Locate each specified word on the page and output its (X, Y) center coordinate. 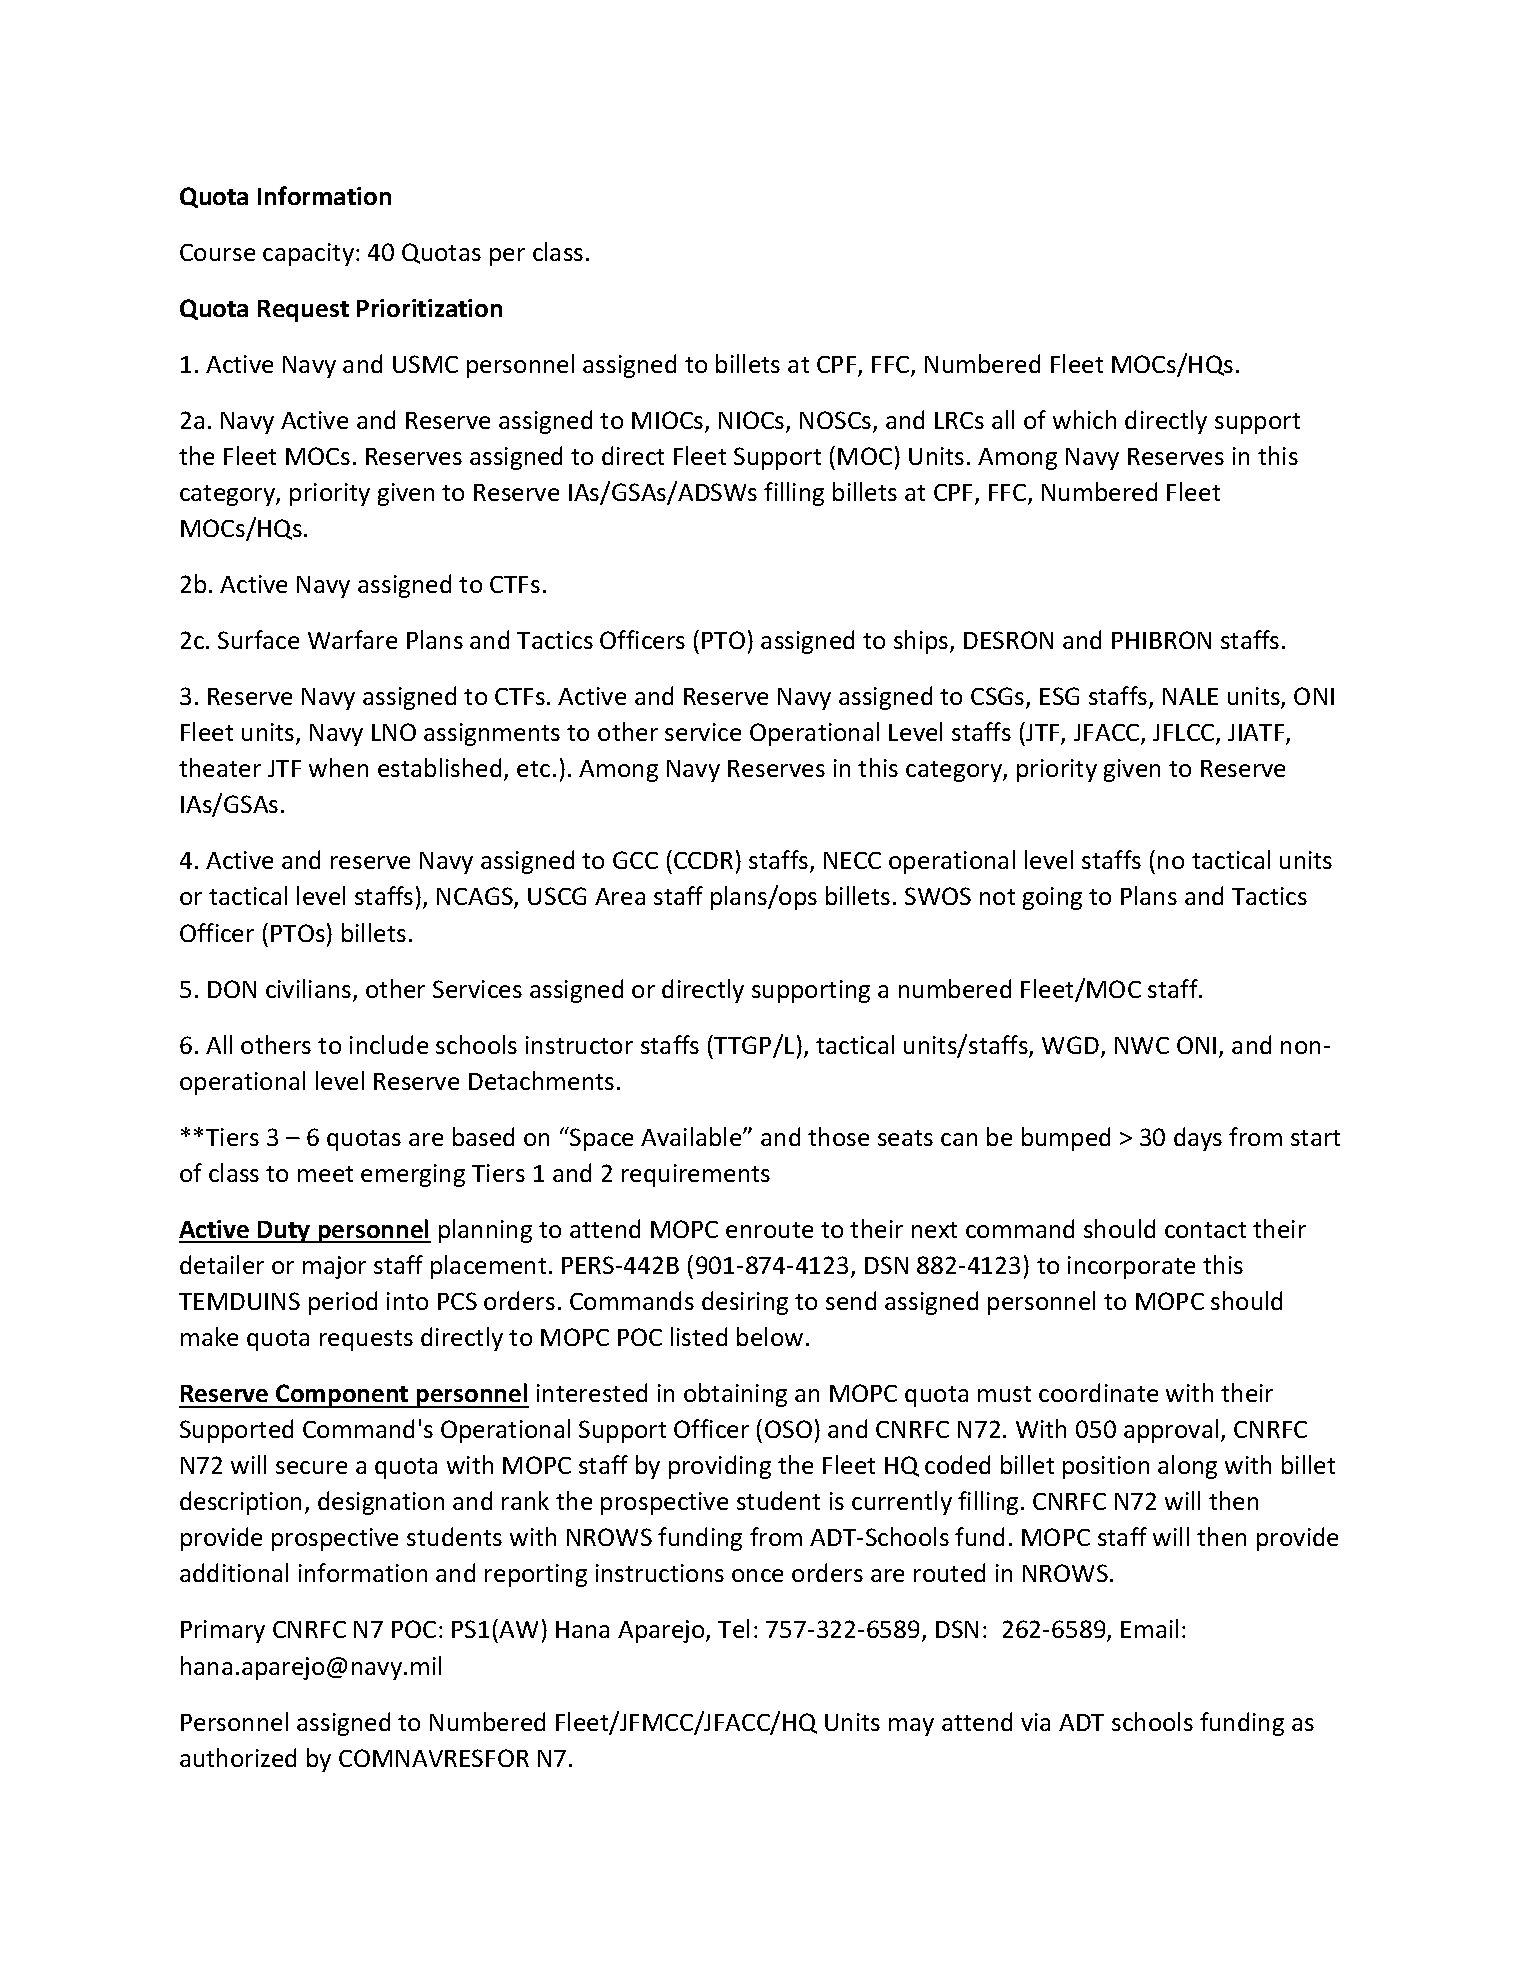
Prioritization (429, 308)
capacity (308, 254)
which (1084, 419)
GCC (635, 860)
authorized (238, 1757)
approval (1171, 1431)
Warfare (352, 639)
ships (922, 642)
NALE (1190, 696)
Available (692, 1136)
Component (342, 1396)
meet (325, 1174)
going (1052, 898)
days (1198, 1139)
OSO (788, 1429)
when (338, 767)
